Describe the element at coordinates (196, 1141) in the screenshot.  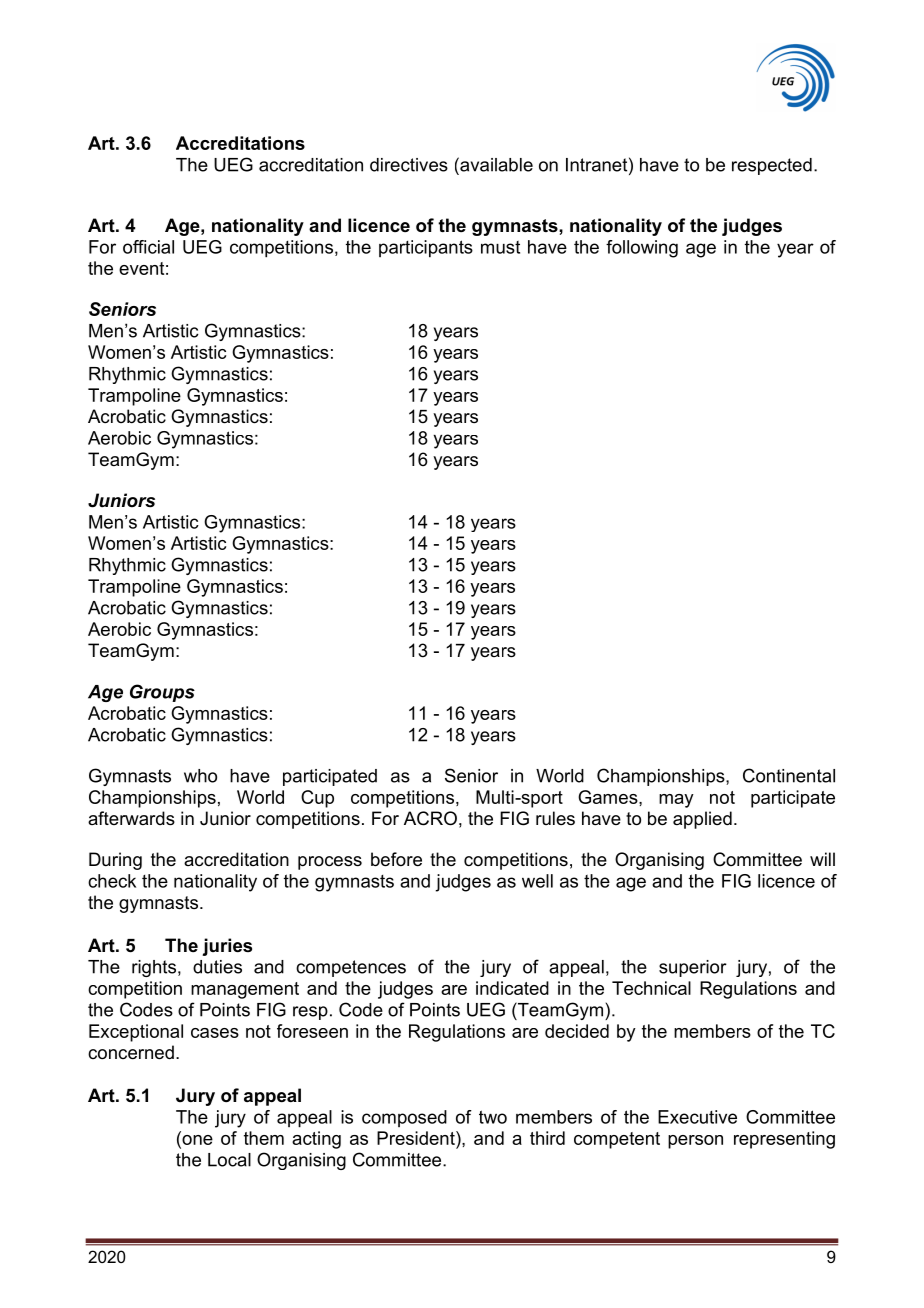
I see `one` at that location.
